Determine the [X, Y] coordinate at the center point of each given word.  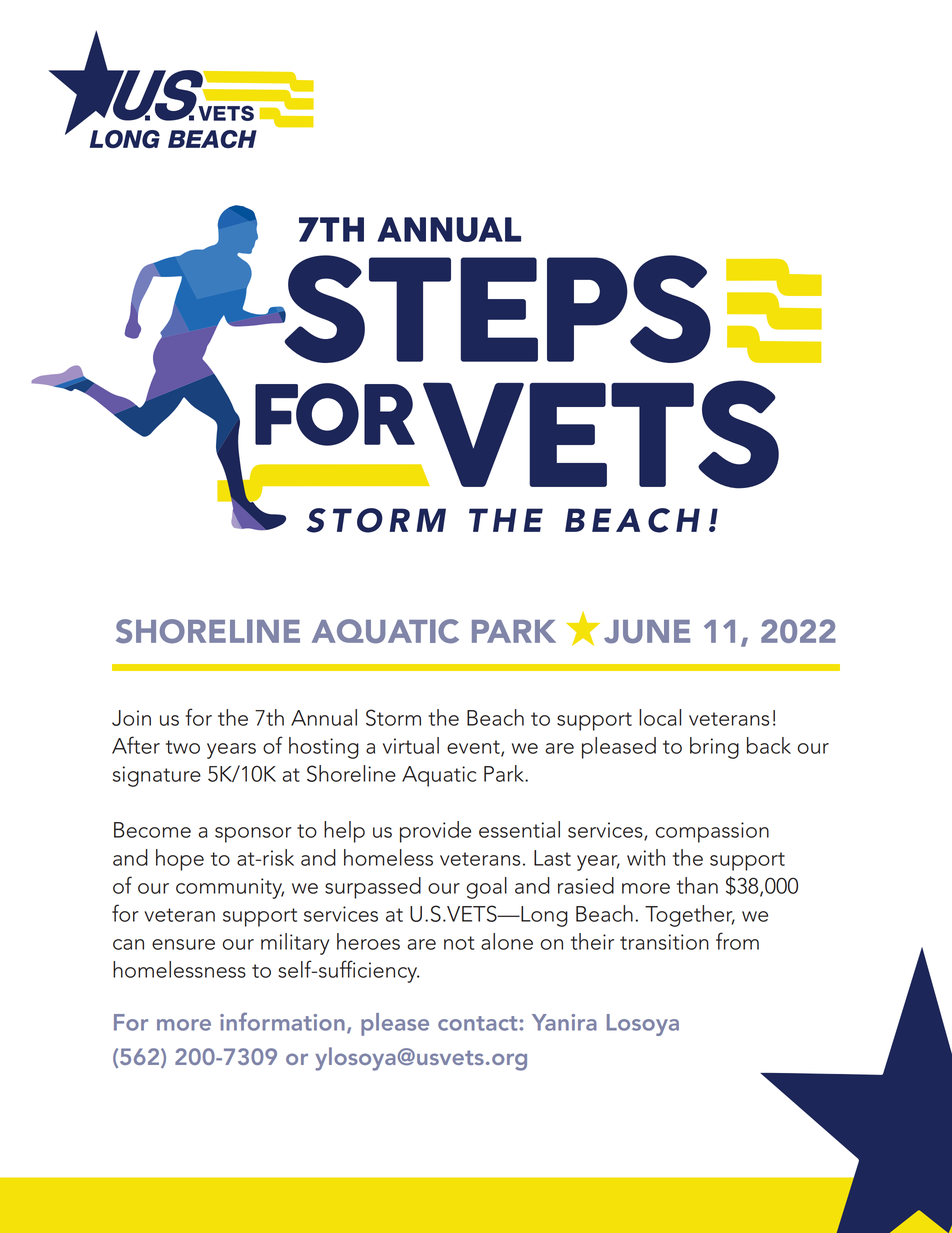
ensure [183, 944]
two [183, 747]
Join [131, 718]
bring [714, 748]
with [646, 857]
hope [180, 860]
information [282, 1022]
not [459, 943]
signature [157, 776]
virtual [411, 745]
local [660, 717]
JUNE [647, 631]
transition [664, 942]
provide [435, 832]
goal [486, 888]
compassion [712, 832]
